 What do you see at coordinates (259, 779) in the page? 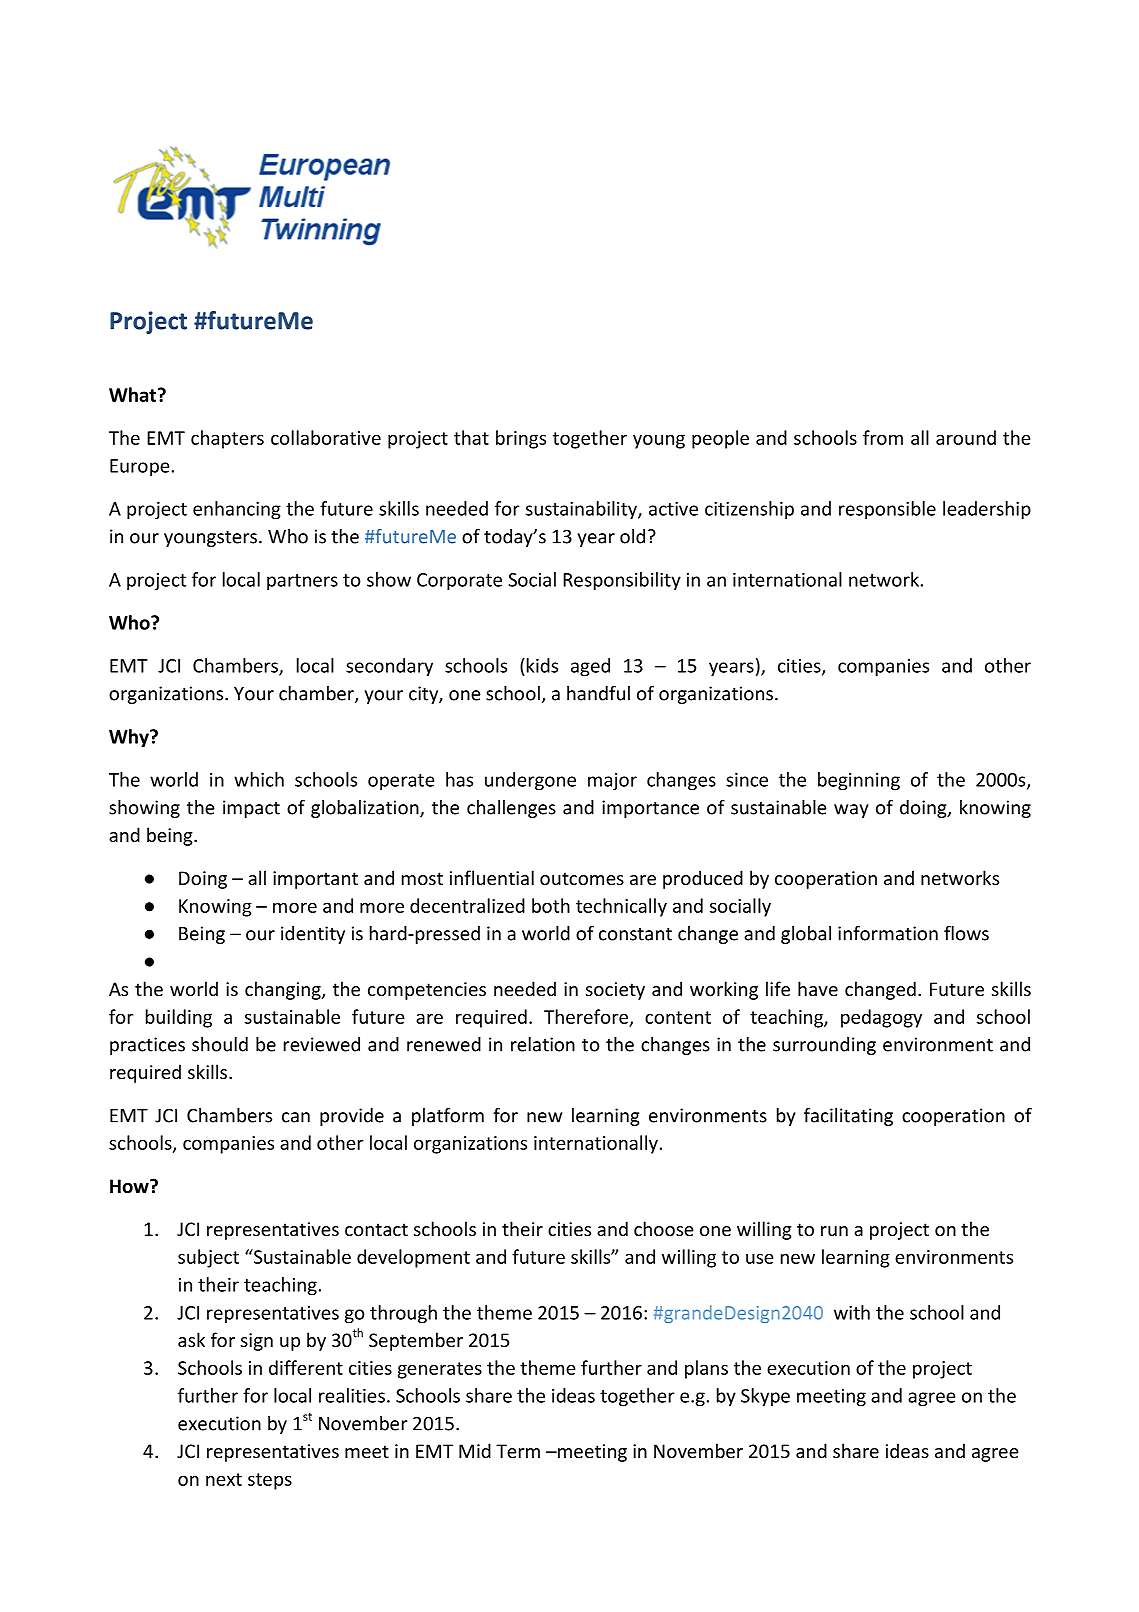
I see `which` at bounding box center [259, 779].
